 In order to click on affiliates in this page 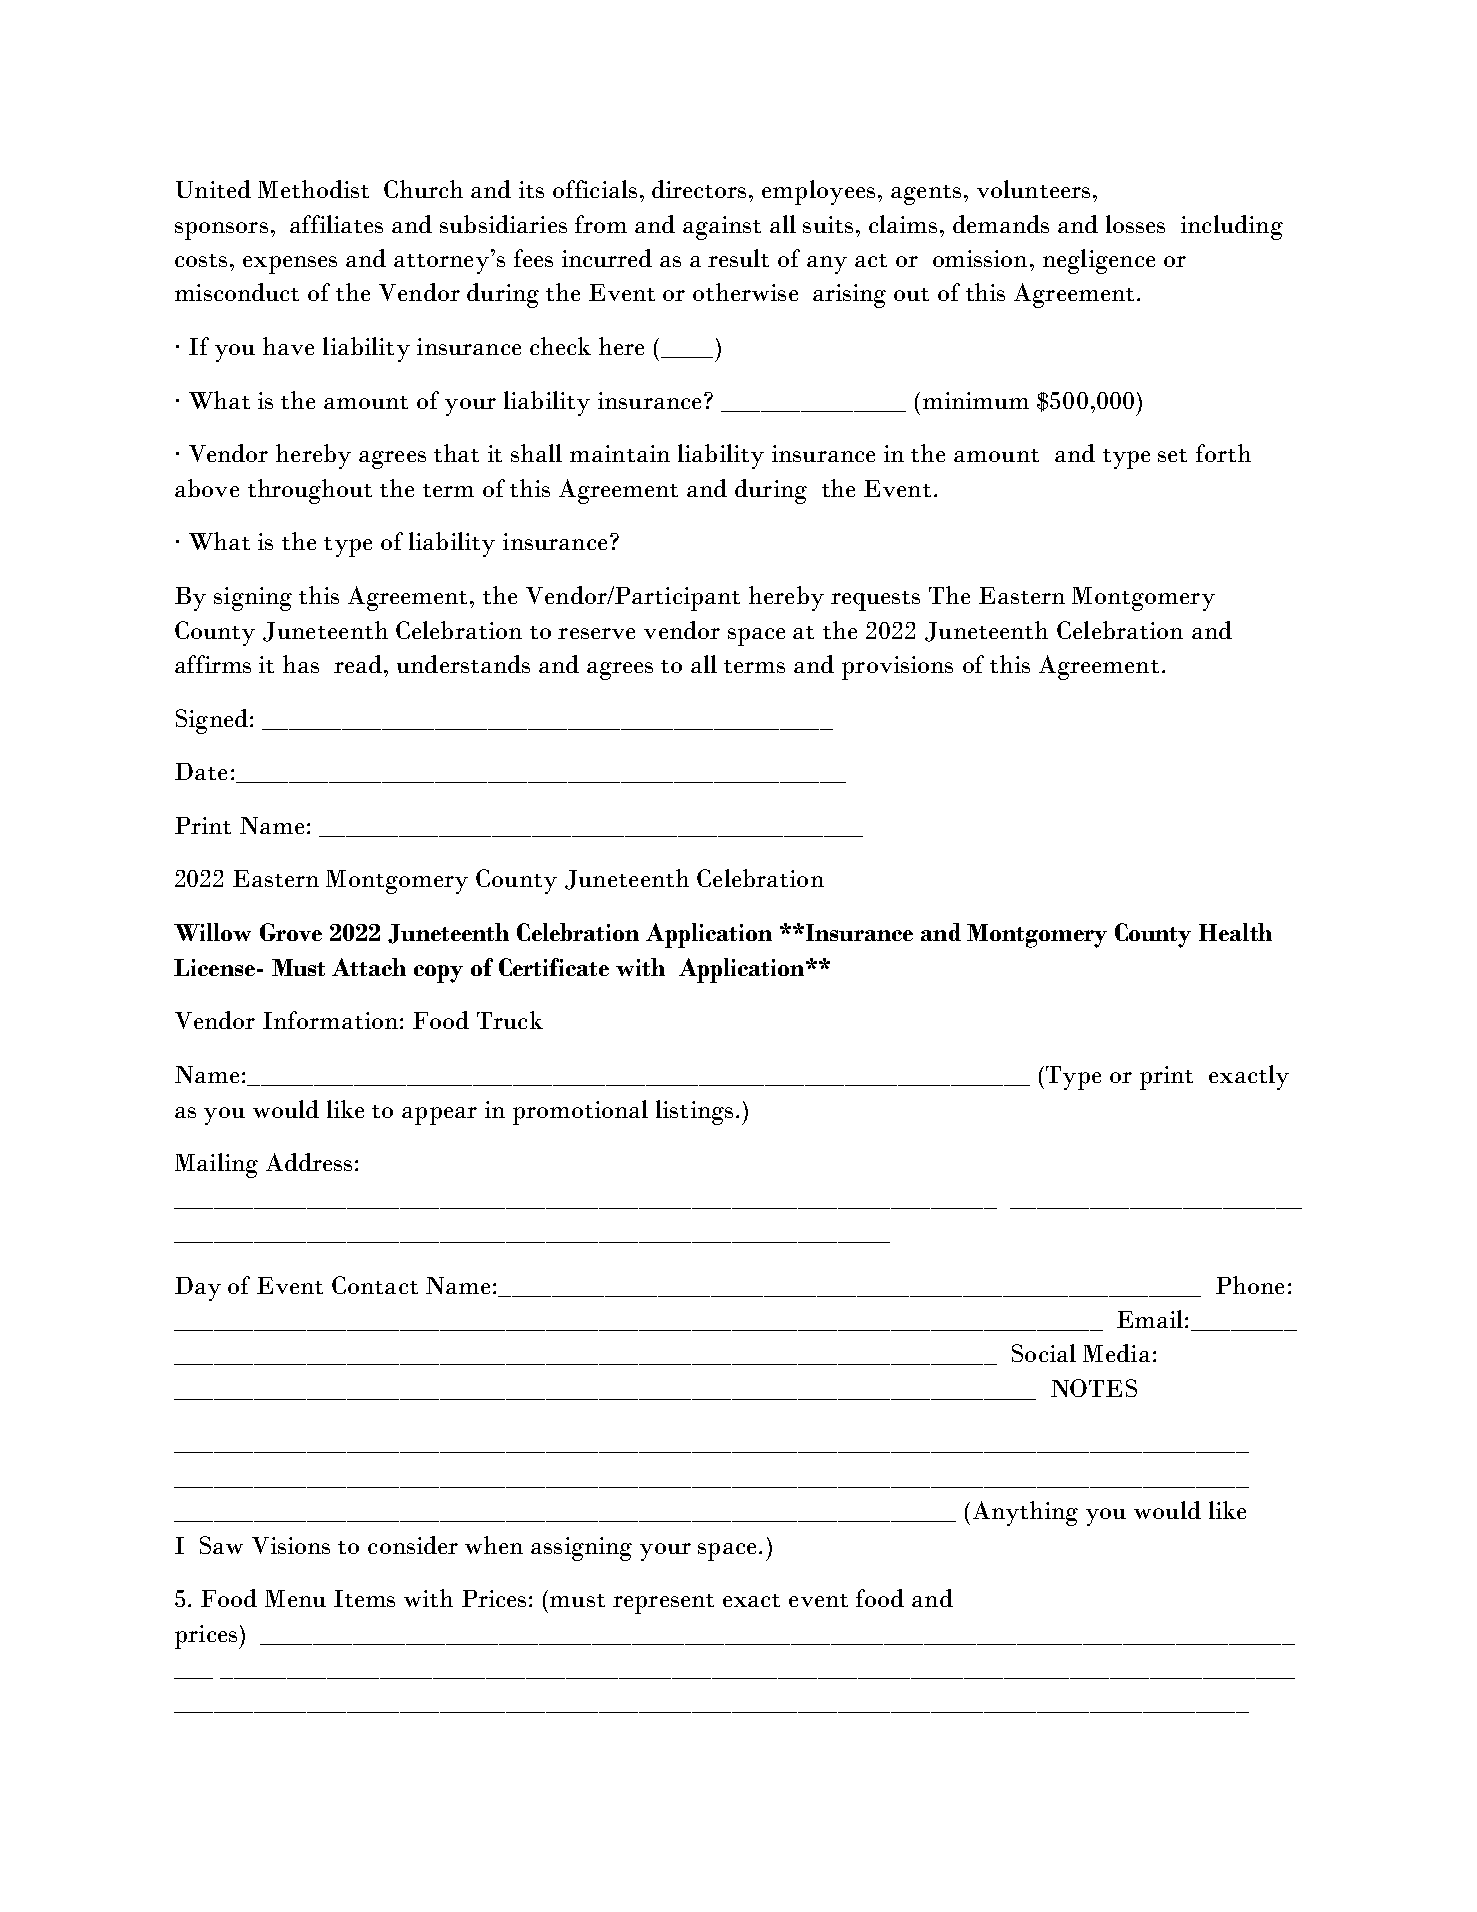, I will do `click(336, 224)`.
